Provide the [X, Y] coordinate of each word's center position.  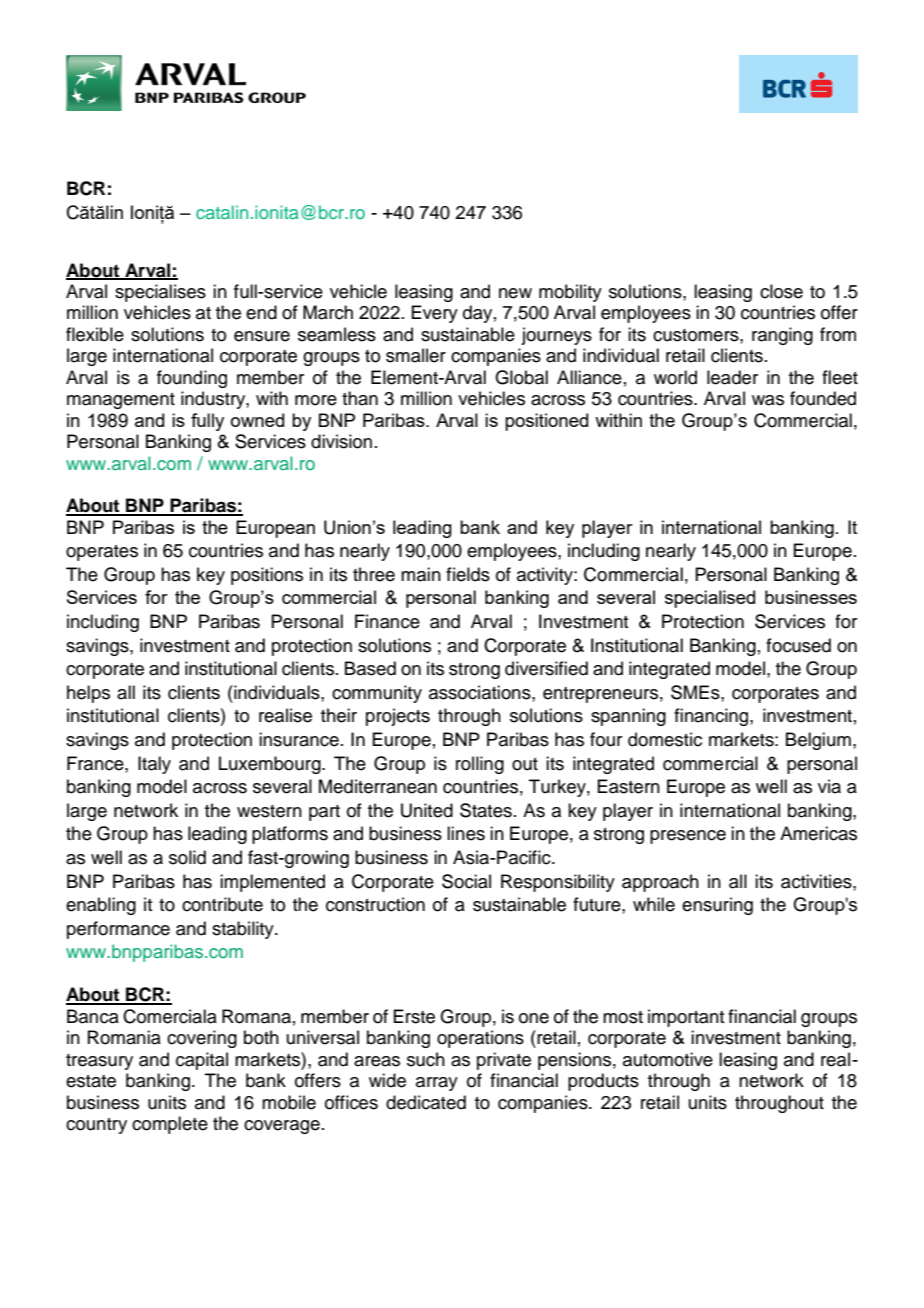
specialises [160, 293]
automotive [668, 1059]
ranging [782, 336]
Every [434, 314]
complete [170, 1125]
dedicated [426, 1102]
